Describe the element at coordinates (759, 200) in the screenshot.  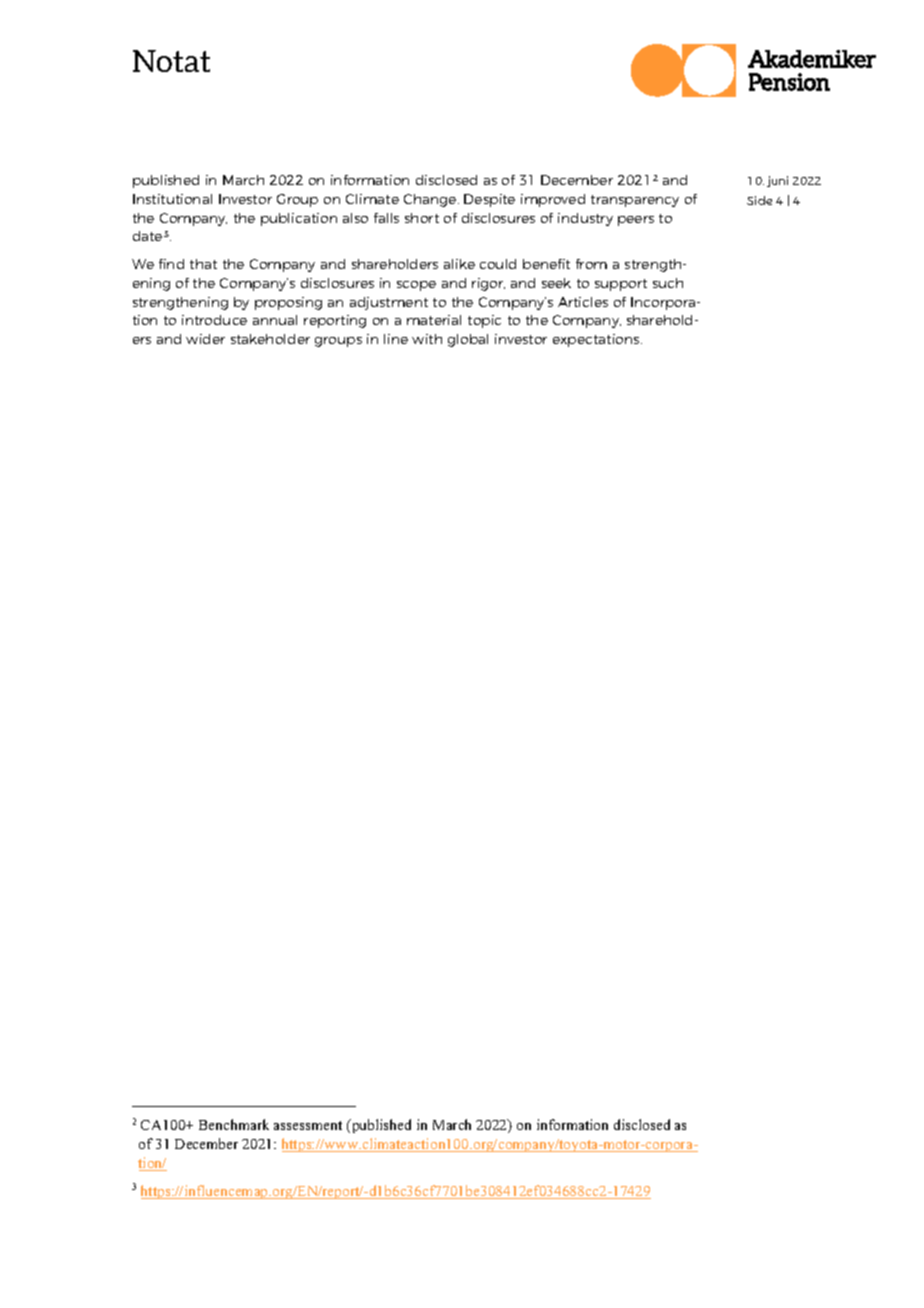
I see `Side` at that location.
